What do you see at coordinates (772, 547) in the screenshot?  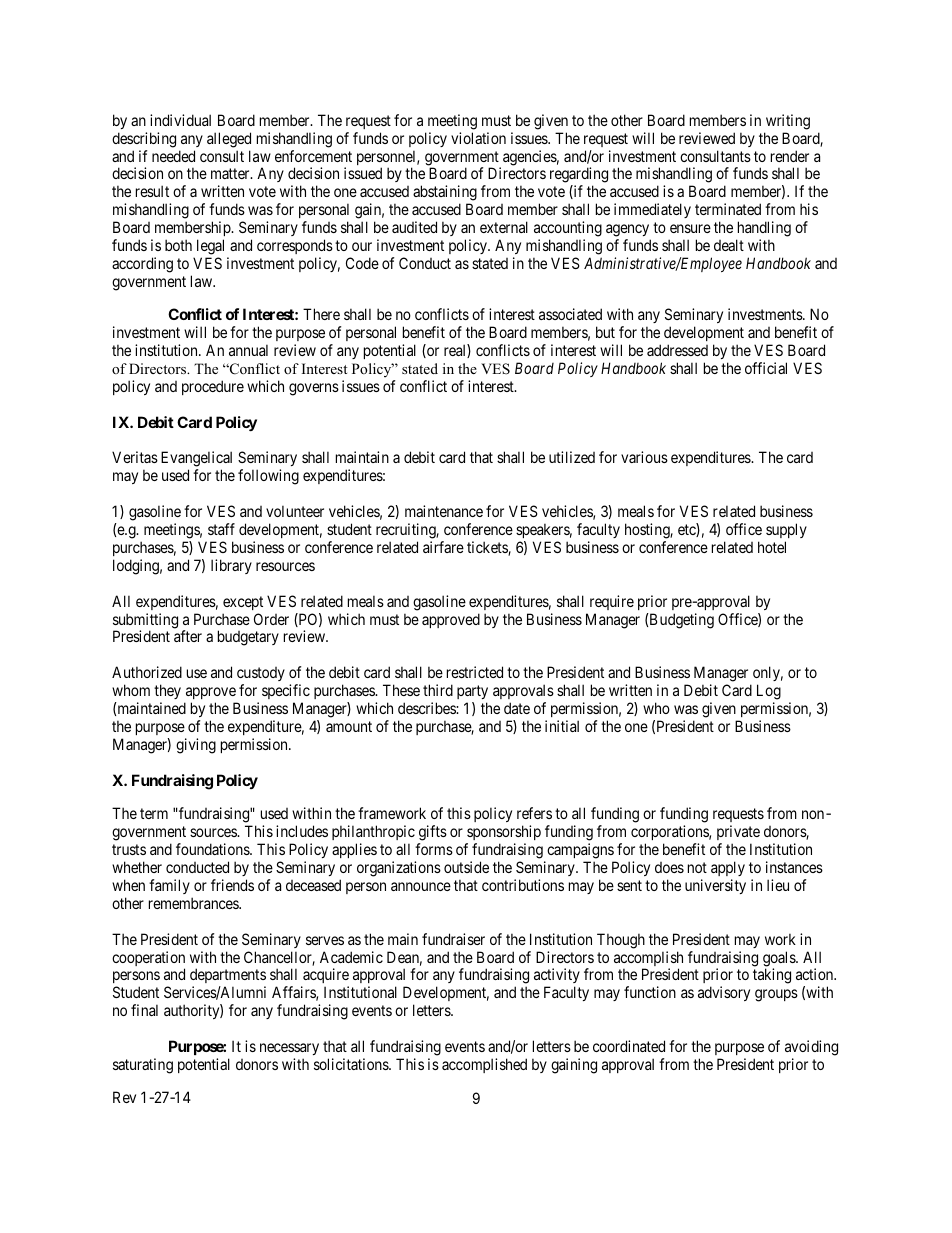 I see `hotel` at bounding box center [772, 547].
